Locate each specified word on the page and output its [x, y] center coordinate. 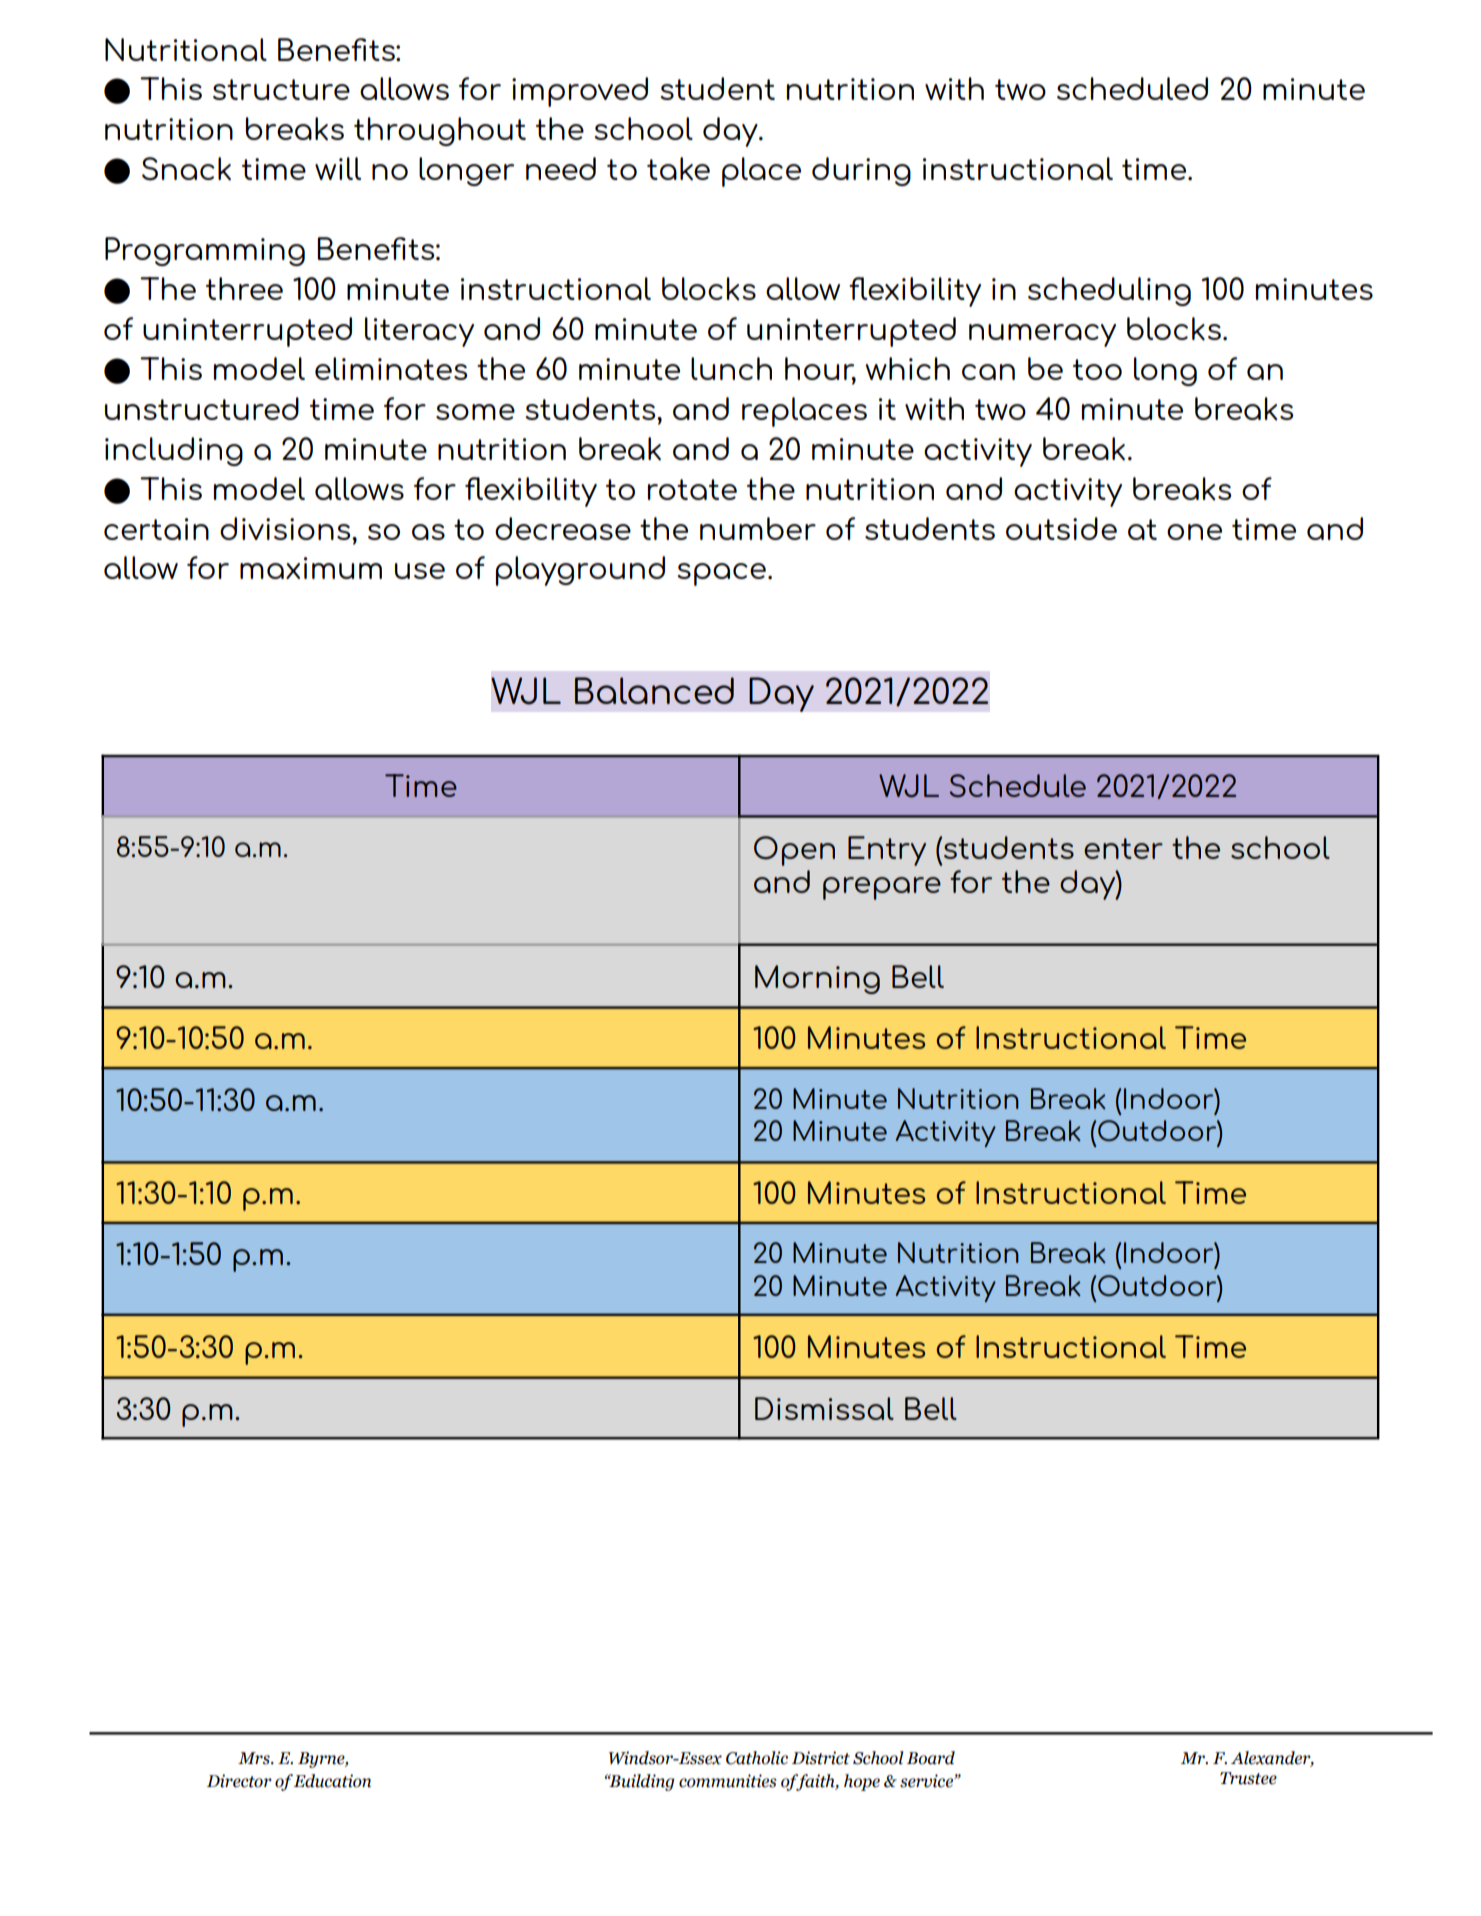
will [338, 168]
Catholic [757, 1758]
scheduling [1109, 291]
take [678, 169]
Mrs [255, 1758]
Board [931, 1758]
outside [1061, 528]
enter [1123, 848]
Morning [817, 979]
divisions [286, 528]
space [721, 574]
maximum [311, 568]
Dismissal [824, 1408]
